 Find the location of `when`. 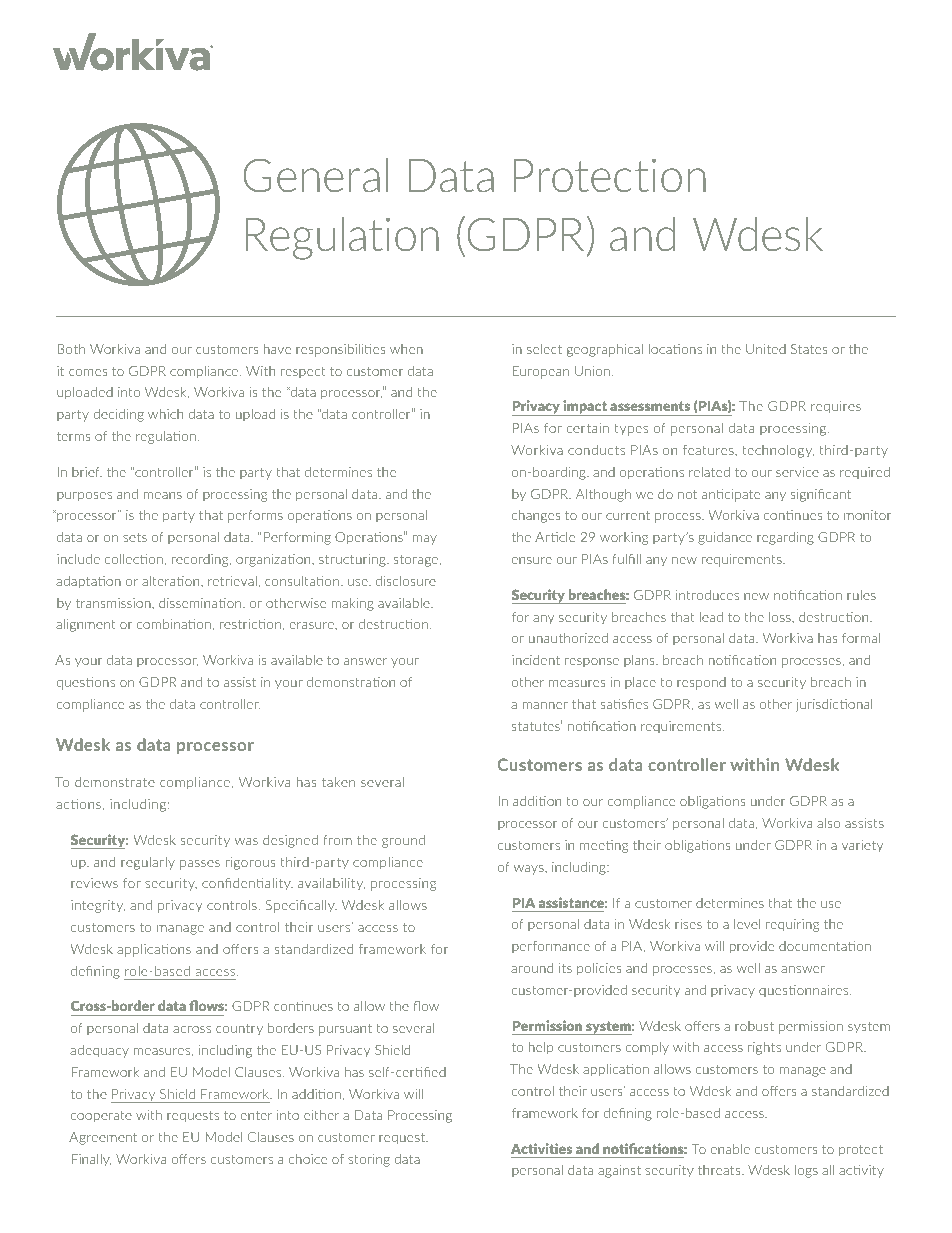

when is located at coordinates (406, 349).
